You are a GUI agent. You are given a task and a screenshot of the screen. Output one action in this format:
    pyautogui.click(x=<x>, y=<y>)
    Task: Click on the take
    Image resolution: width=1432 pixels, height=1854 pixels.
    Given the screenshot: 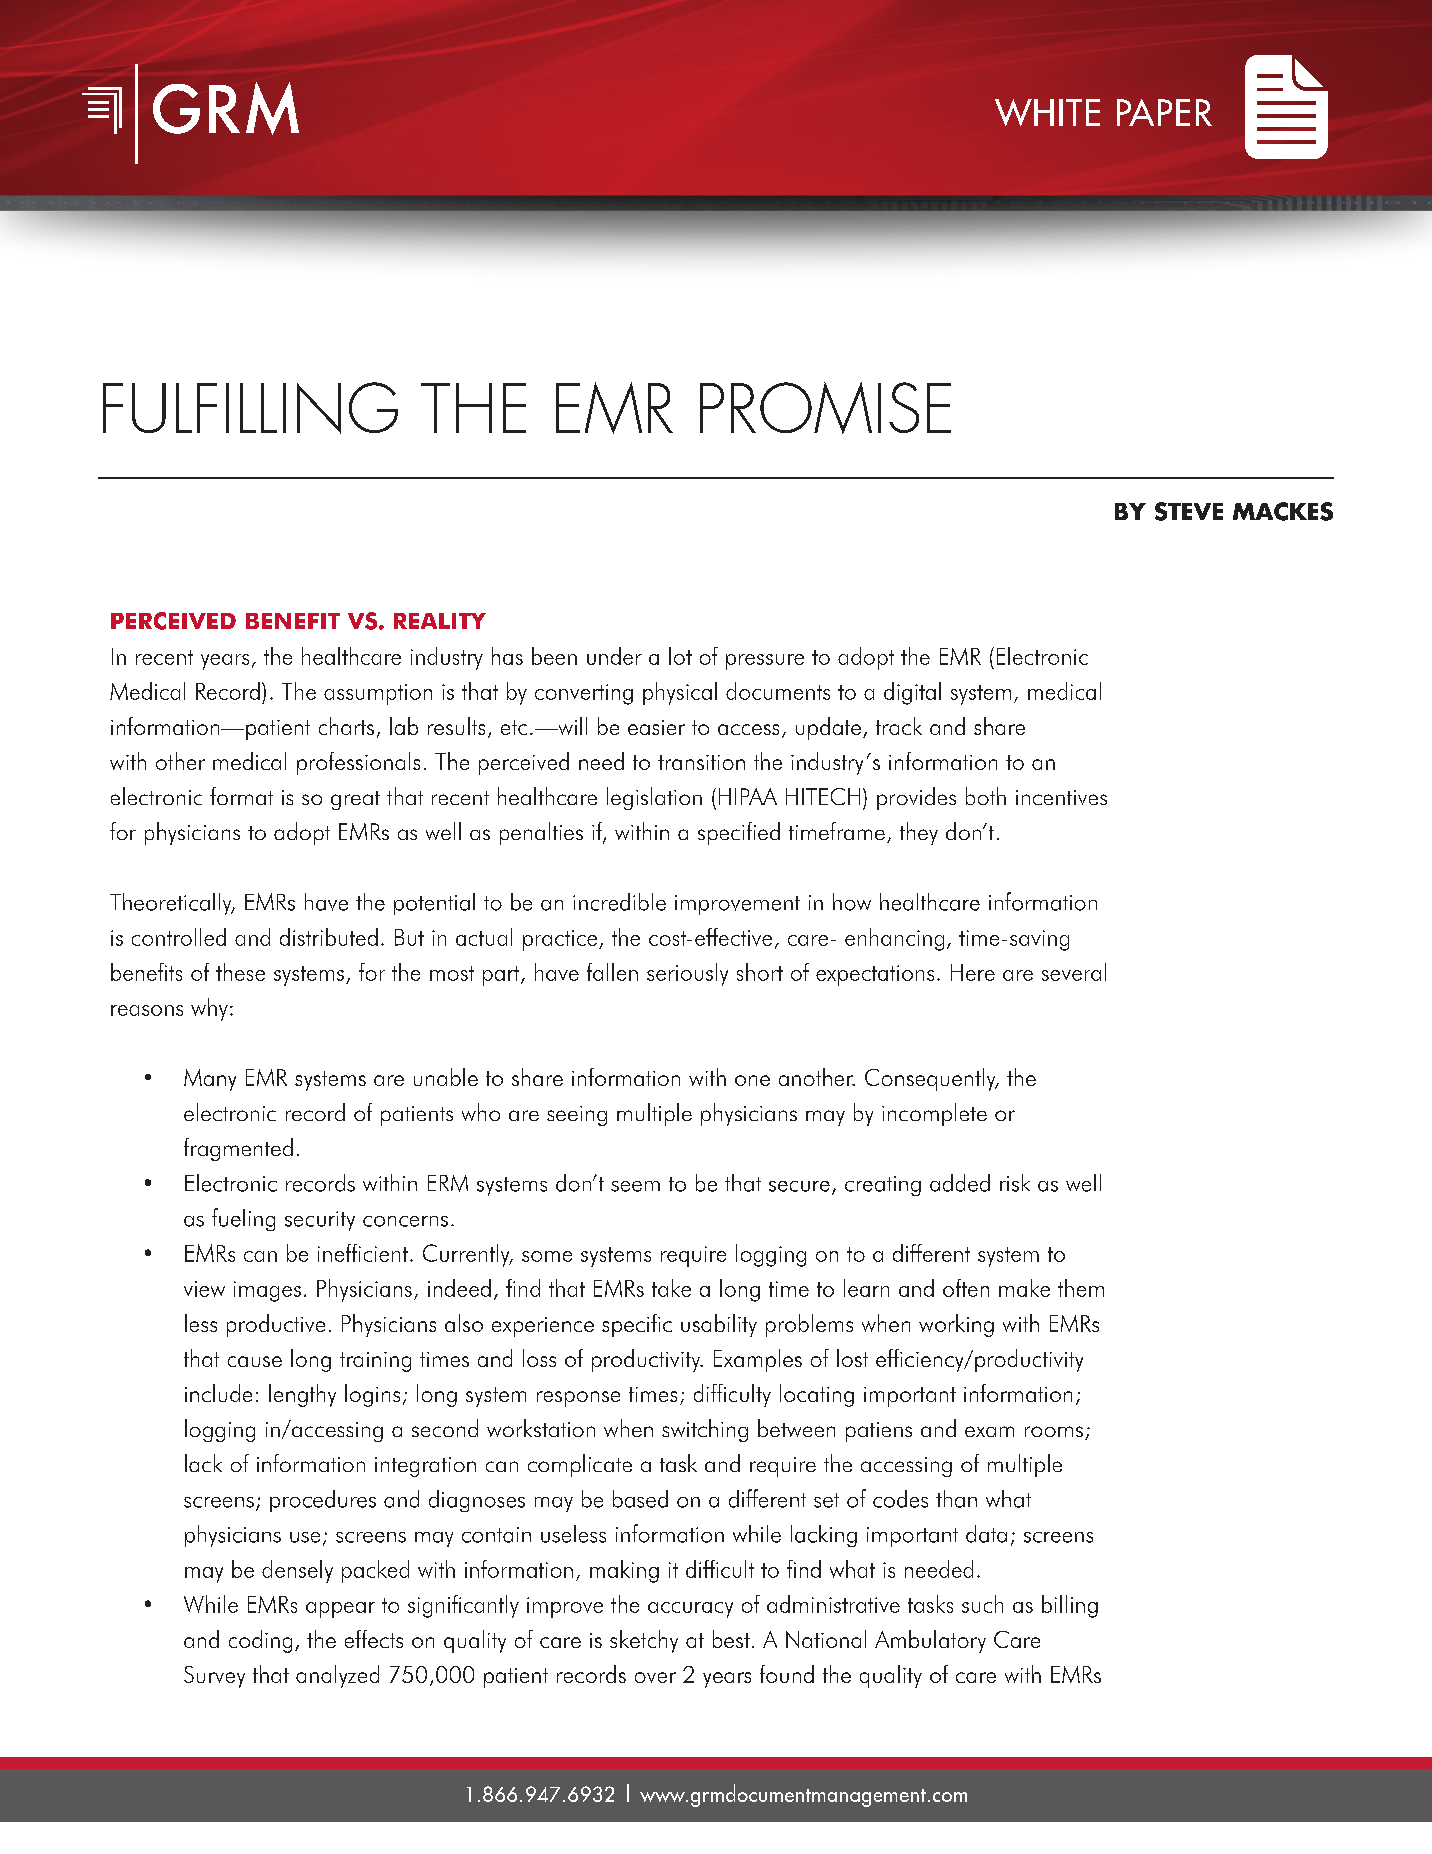 What is the action you would take?
    pyautogui.click(x=671, y=1288)
